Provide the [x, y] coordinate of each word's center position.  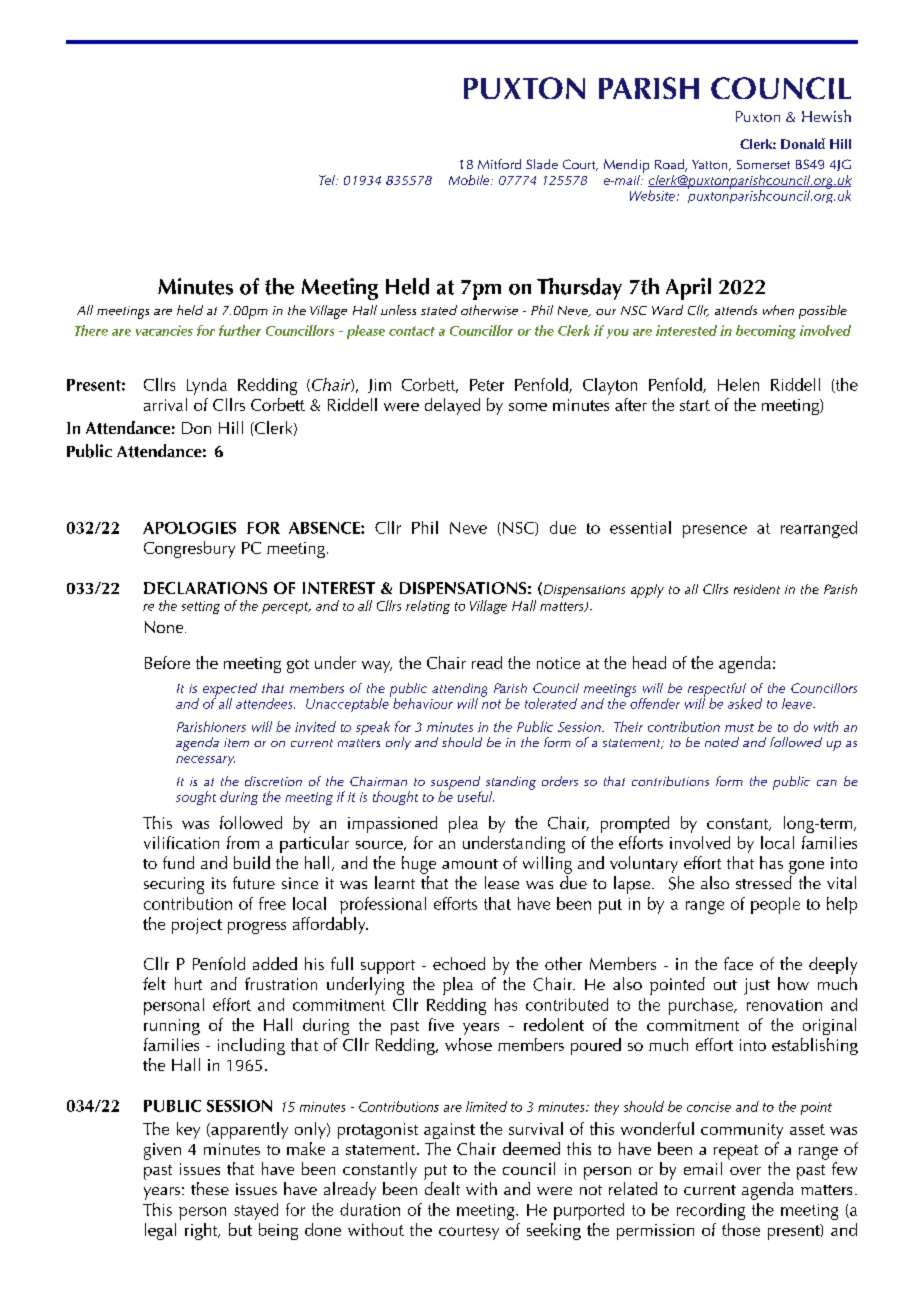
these [210, 1188]
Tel [328, 180]
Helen [738, 384]
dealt [442, 1188]
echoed [459, 963]
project [197, 926]
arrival [165, 404]
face [738, 963]
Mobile [470, 180]
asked [745, 703]
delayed [452, 406]
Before [167, 662]
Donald [803, 143]
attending [459, 691]
